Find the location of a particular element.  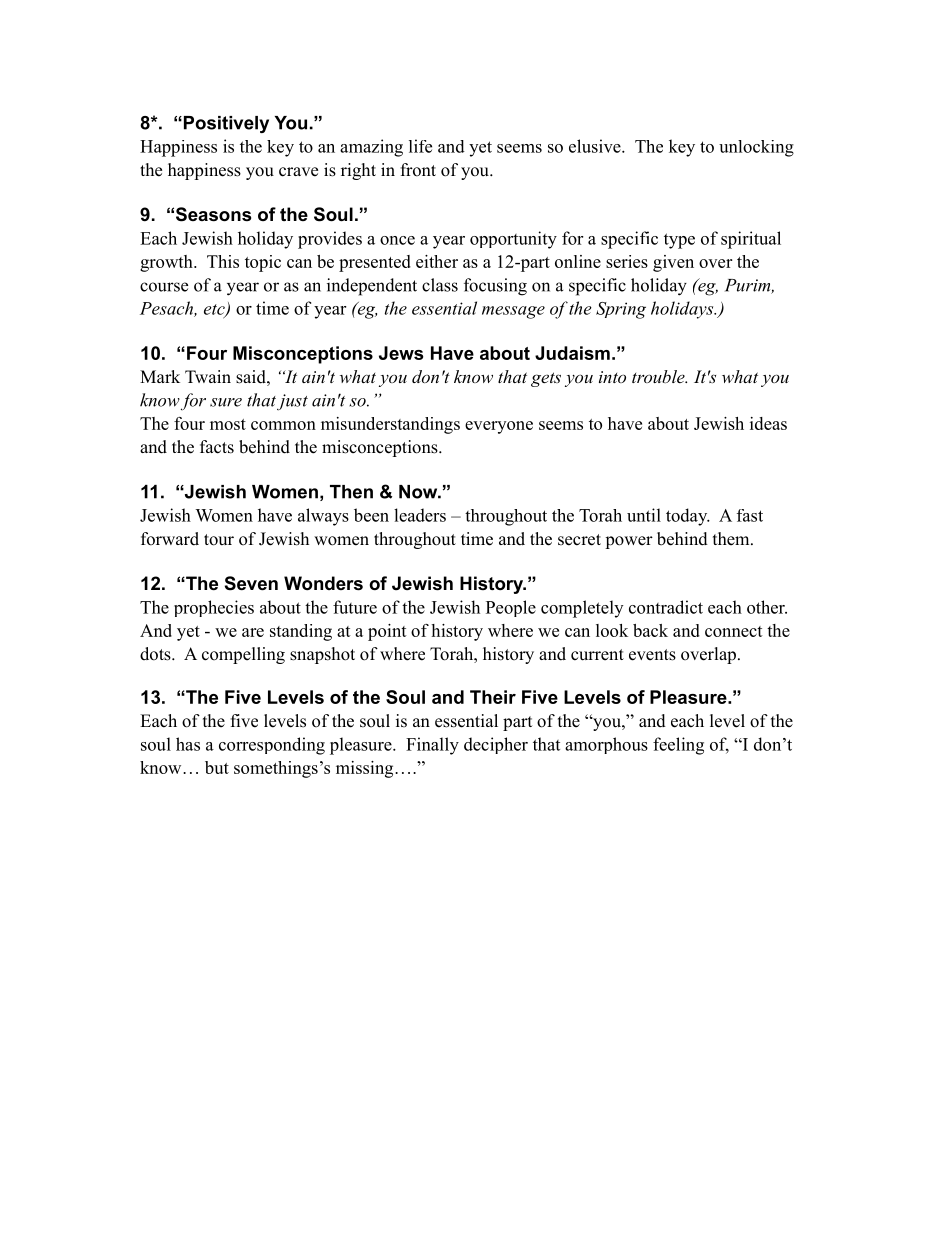

Positively is located at coordinates (225, 124).
